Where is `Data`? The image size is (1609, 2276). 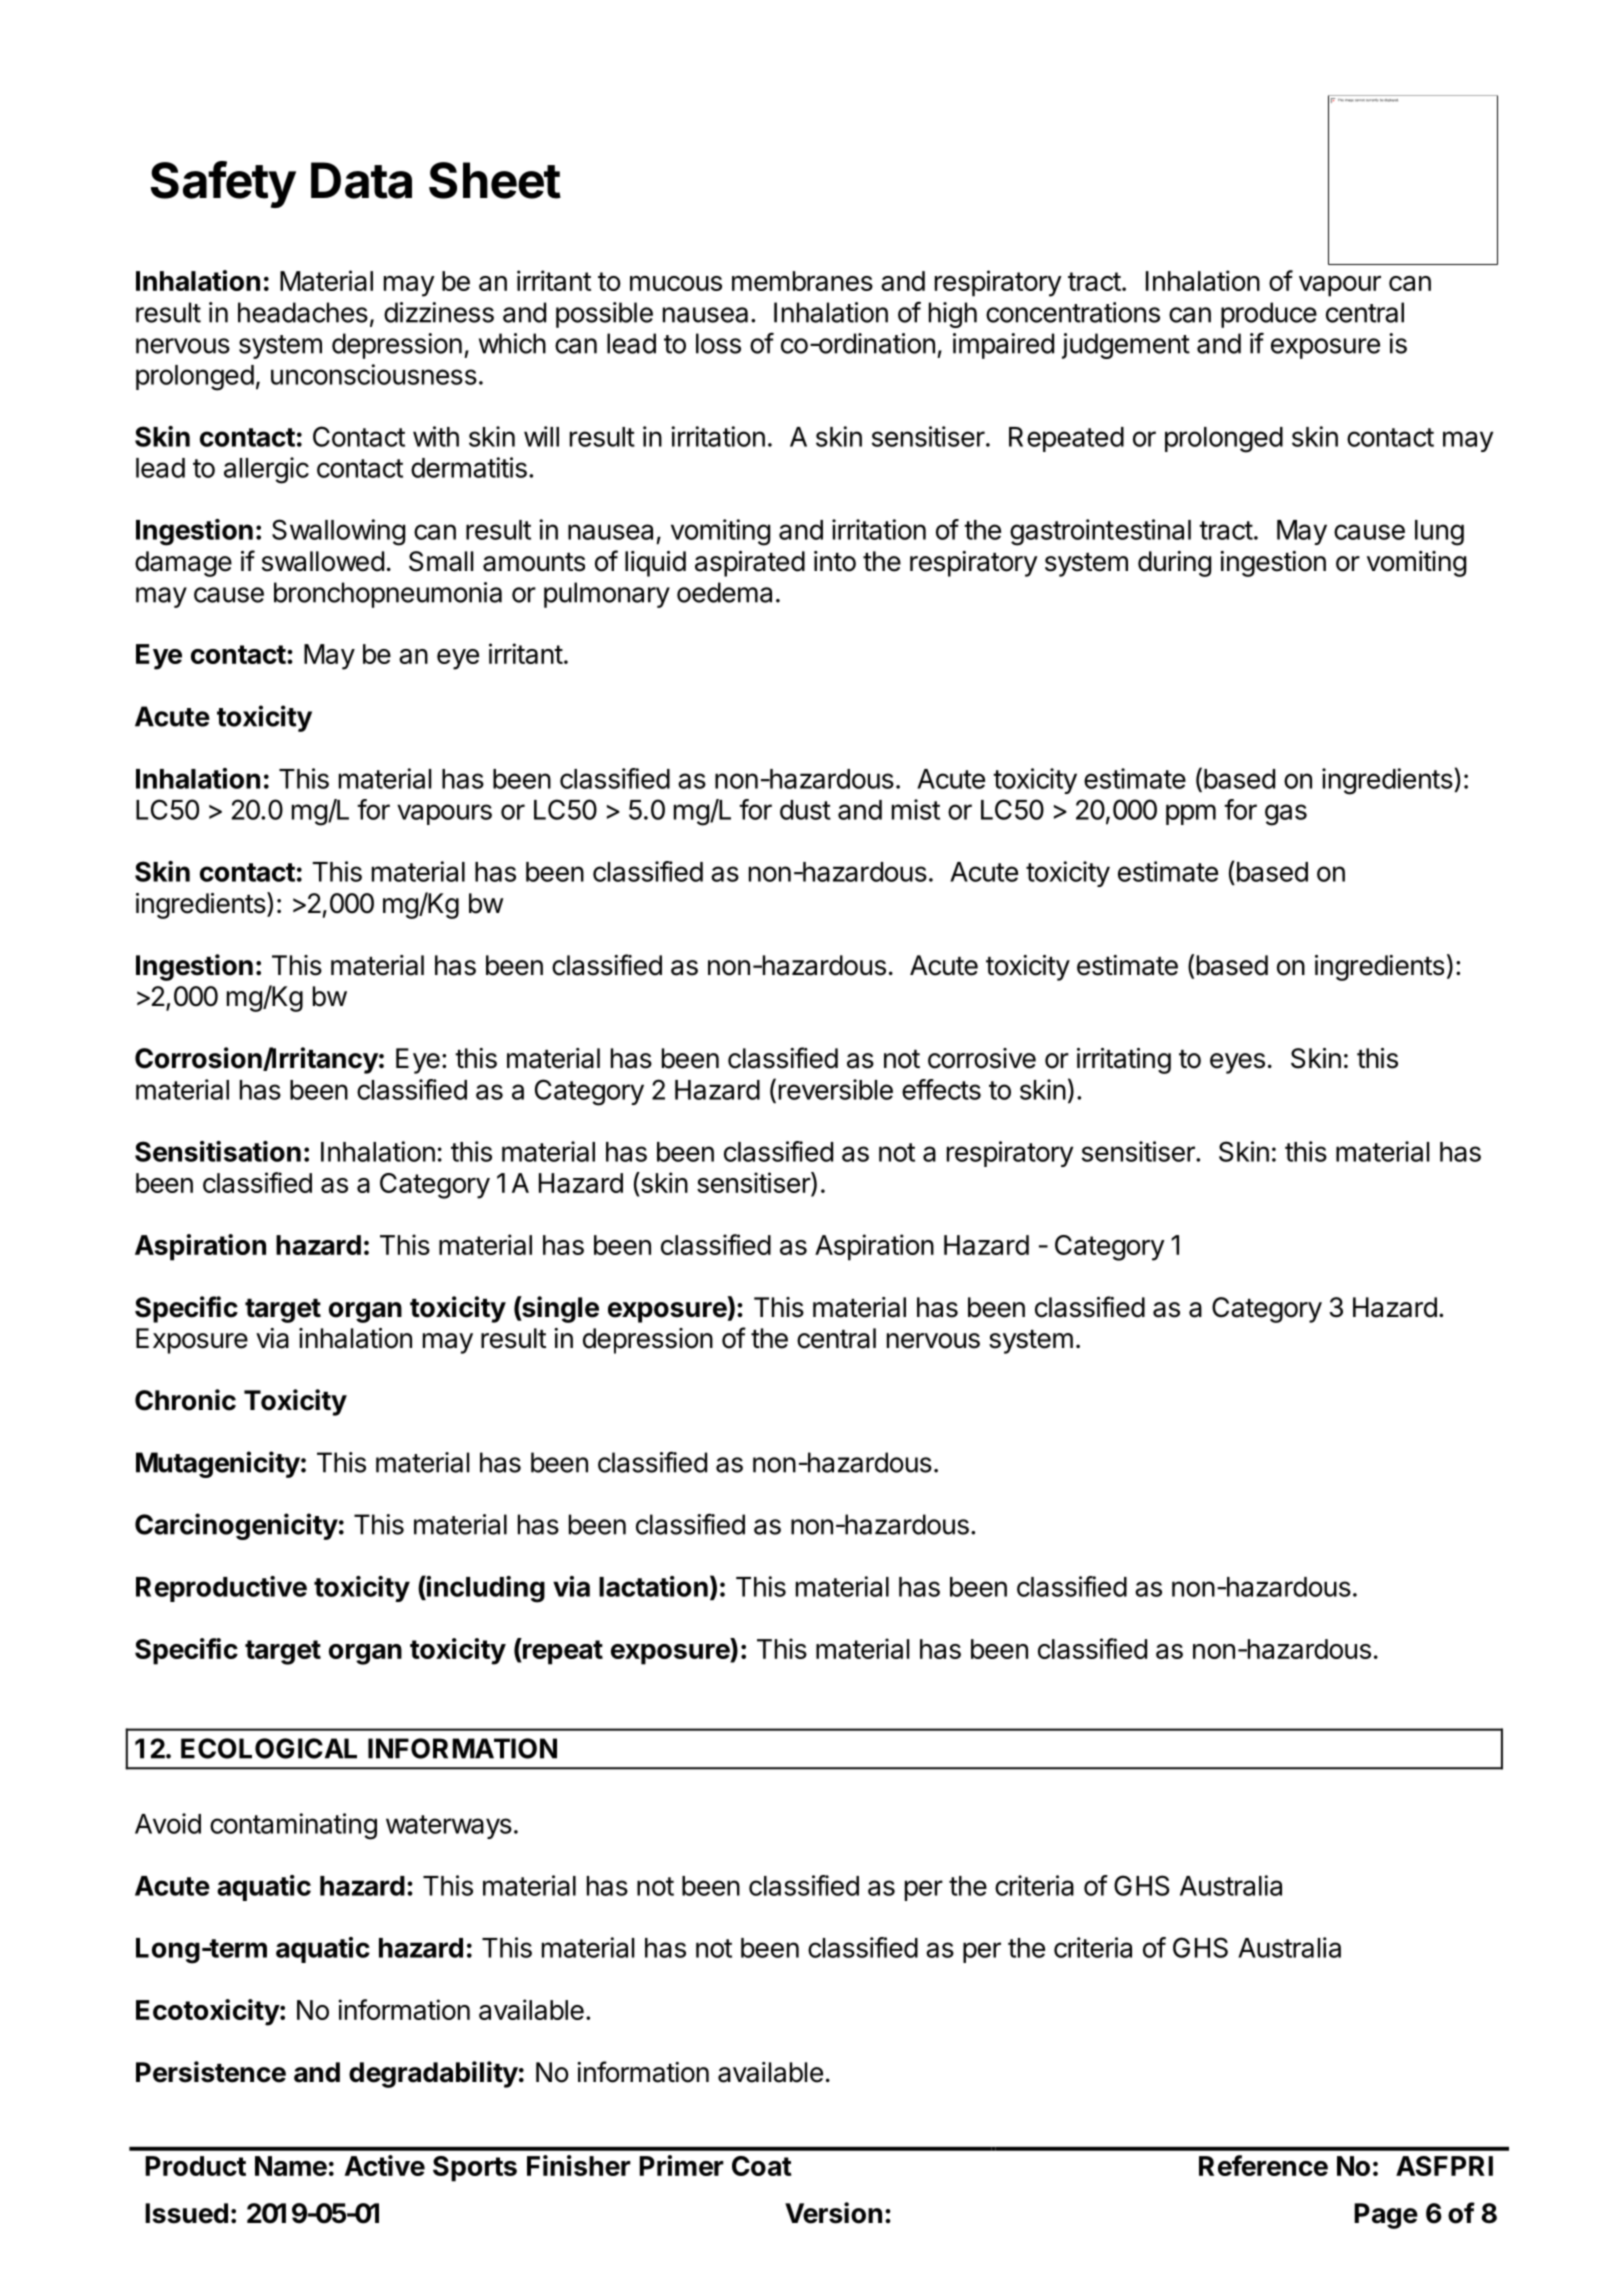 Data is located at coordinates (361, 180).
